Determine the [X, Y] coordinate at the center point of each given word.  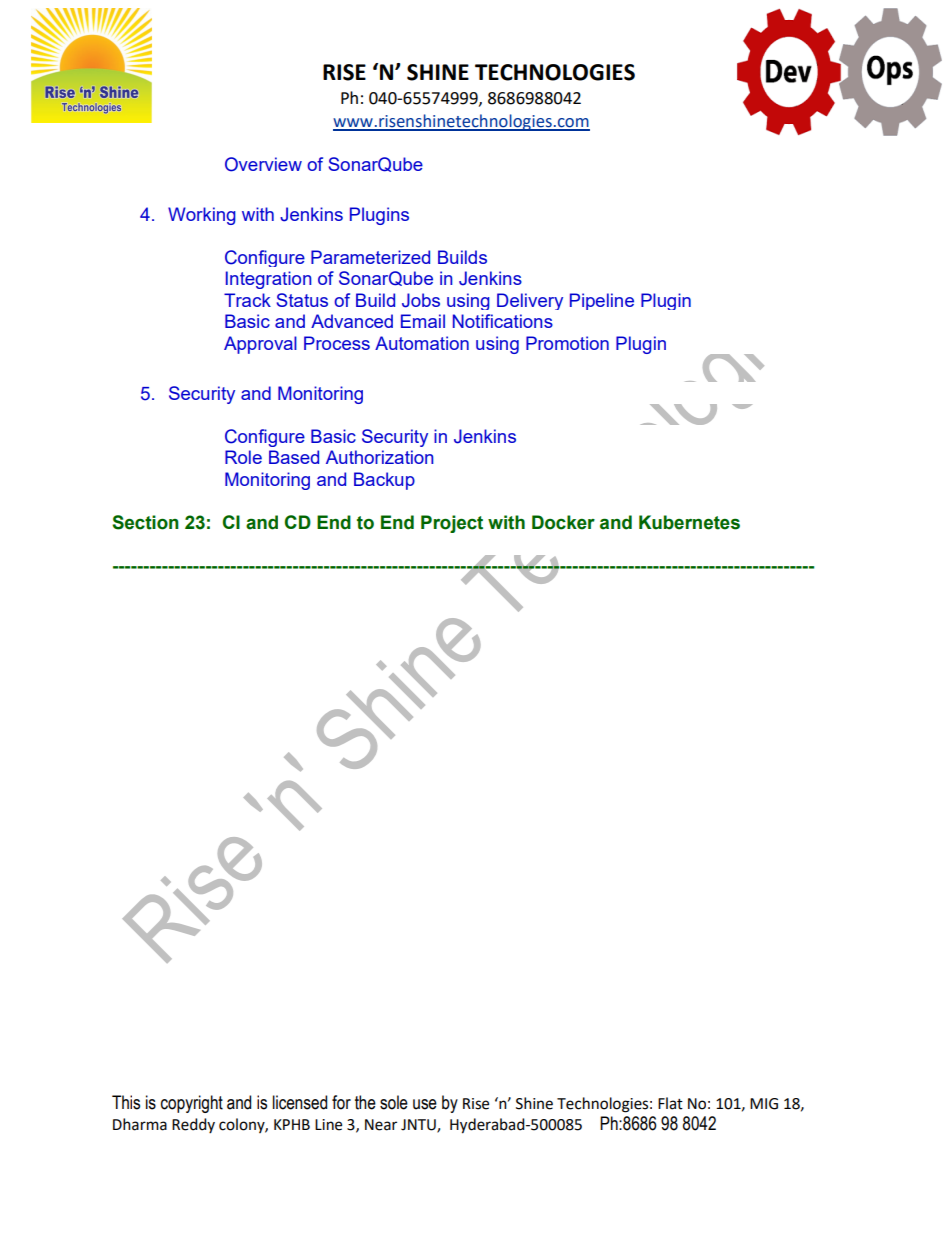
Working [202, 216]
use [425, 1104]
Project [452, 524]
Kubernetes [689, 522]
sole [394, 1102]
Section [145, 522]
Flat [670, 1103]
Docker [563, 522]
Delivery [530, 301]
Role [243, 457]
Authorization [380, 457]
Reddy [193, 1125]
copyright [192, 1104]
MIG [764, 1104]
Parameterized [370, 257]
